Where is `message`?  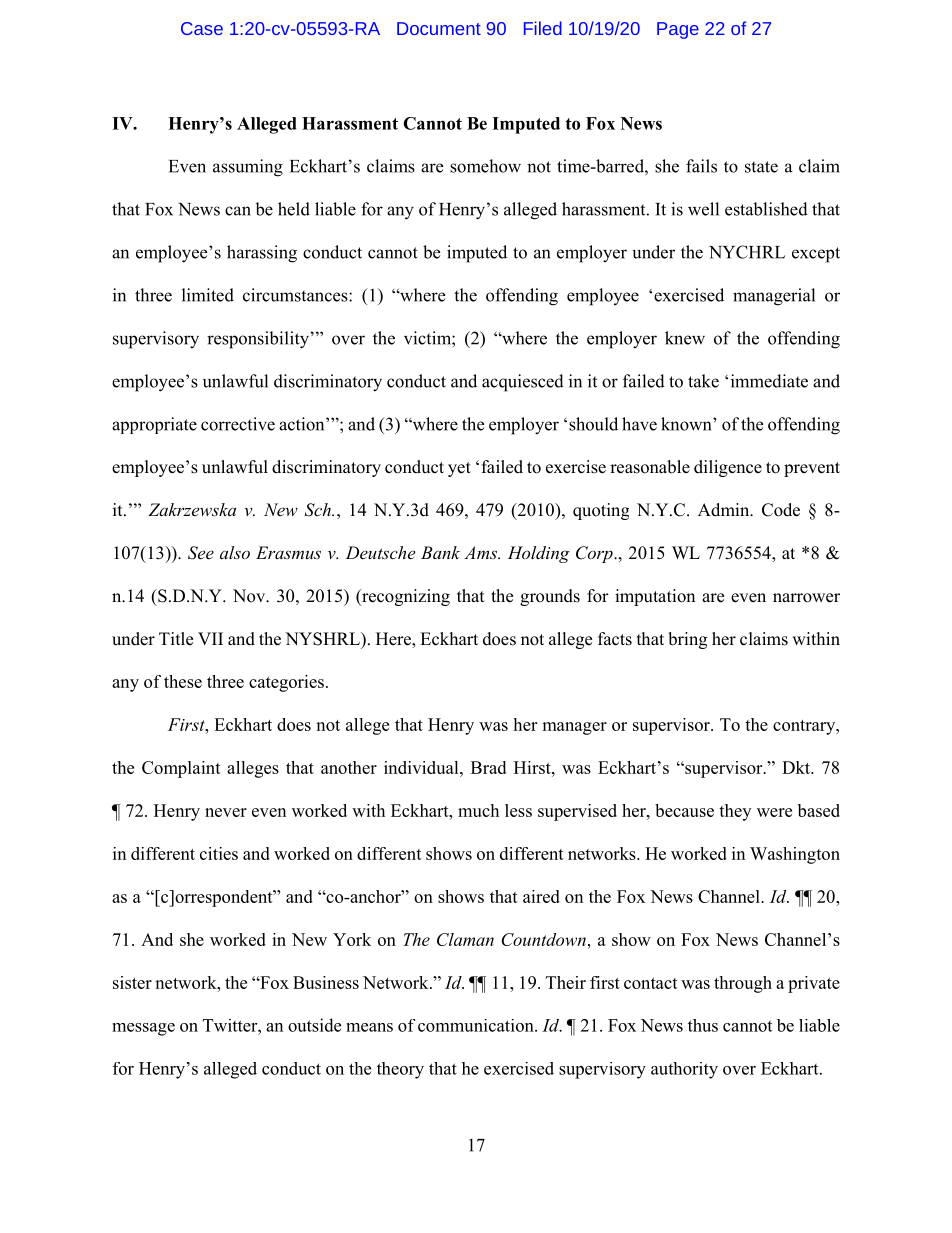
message is located at coordinates (143, 1029).
